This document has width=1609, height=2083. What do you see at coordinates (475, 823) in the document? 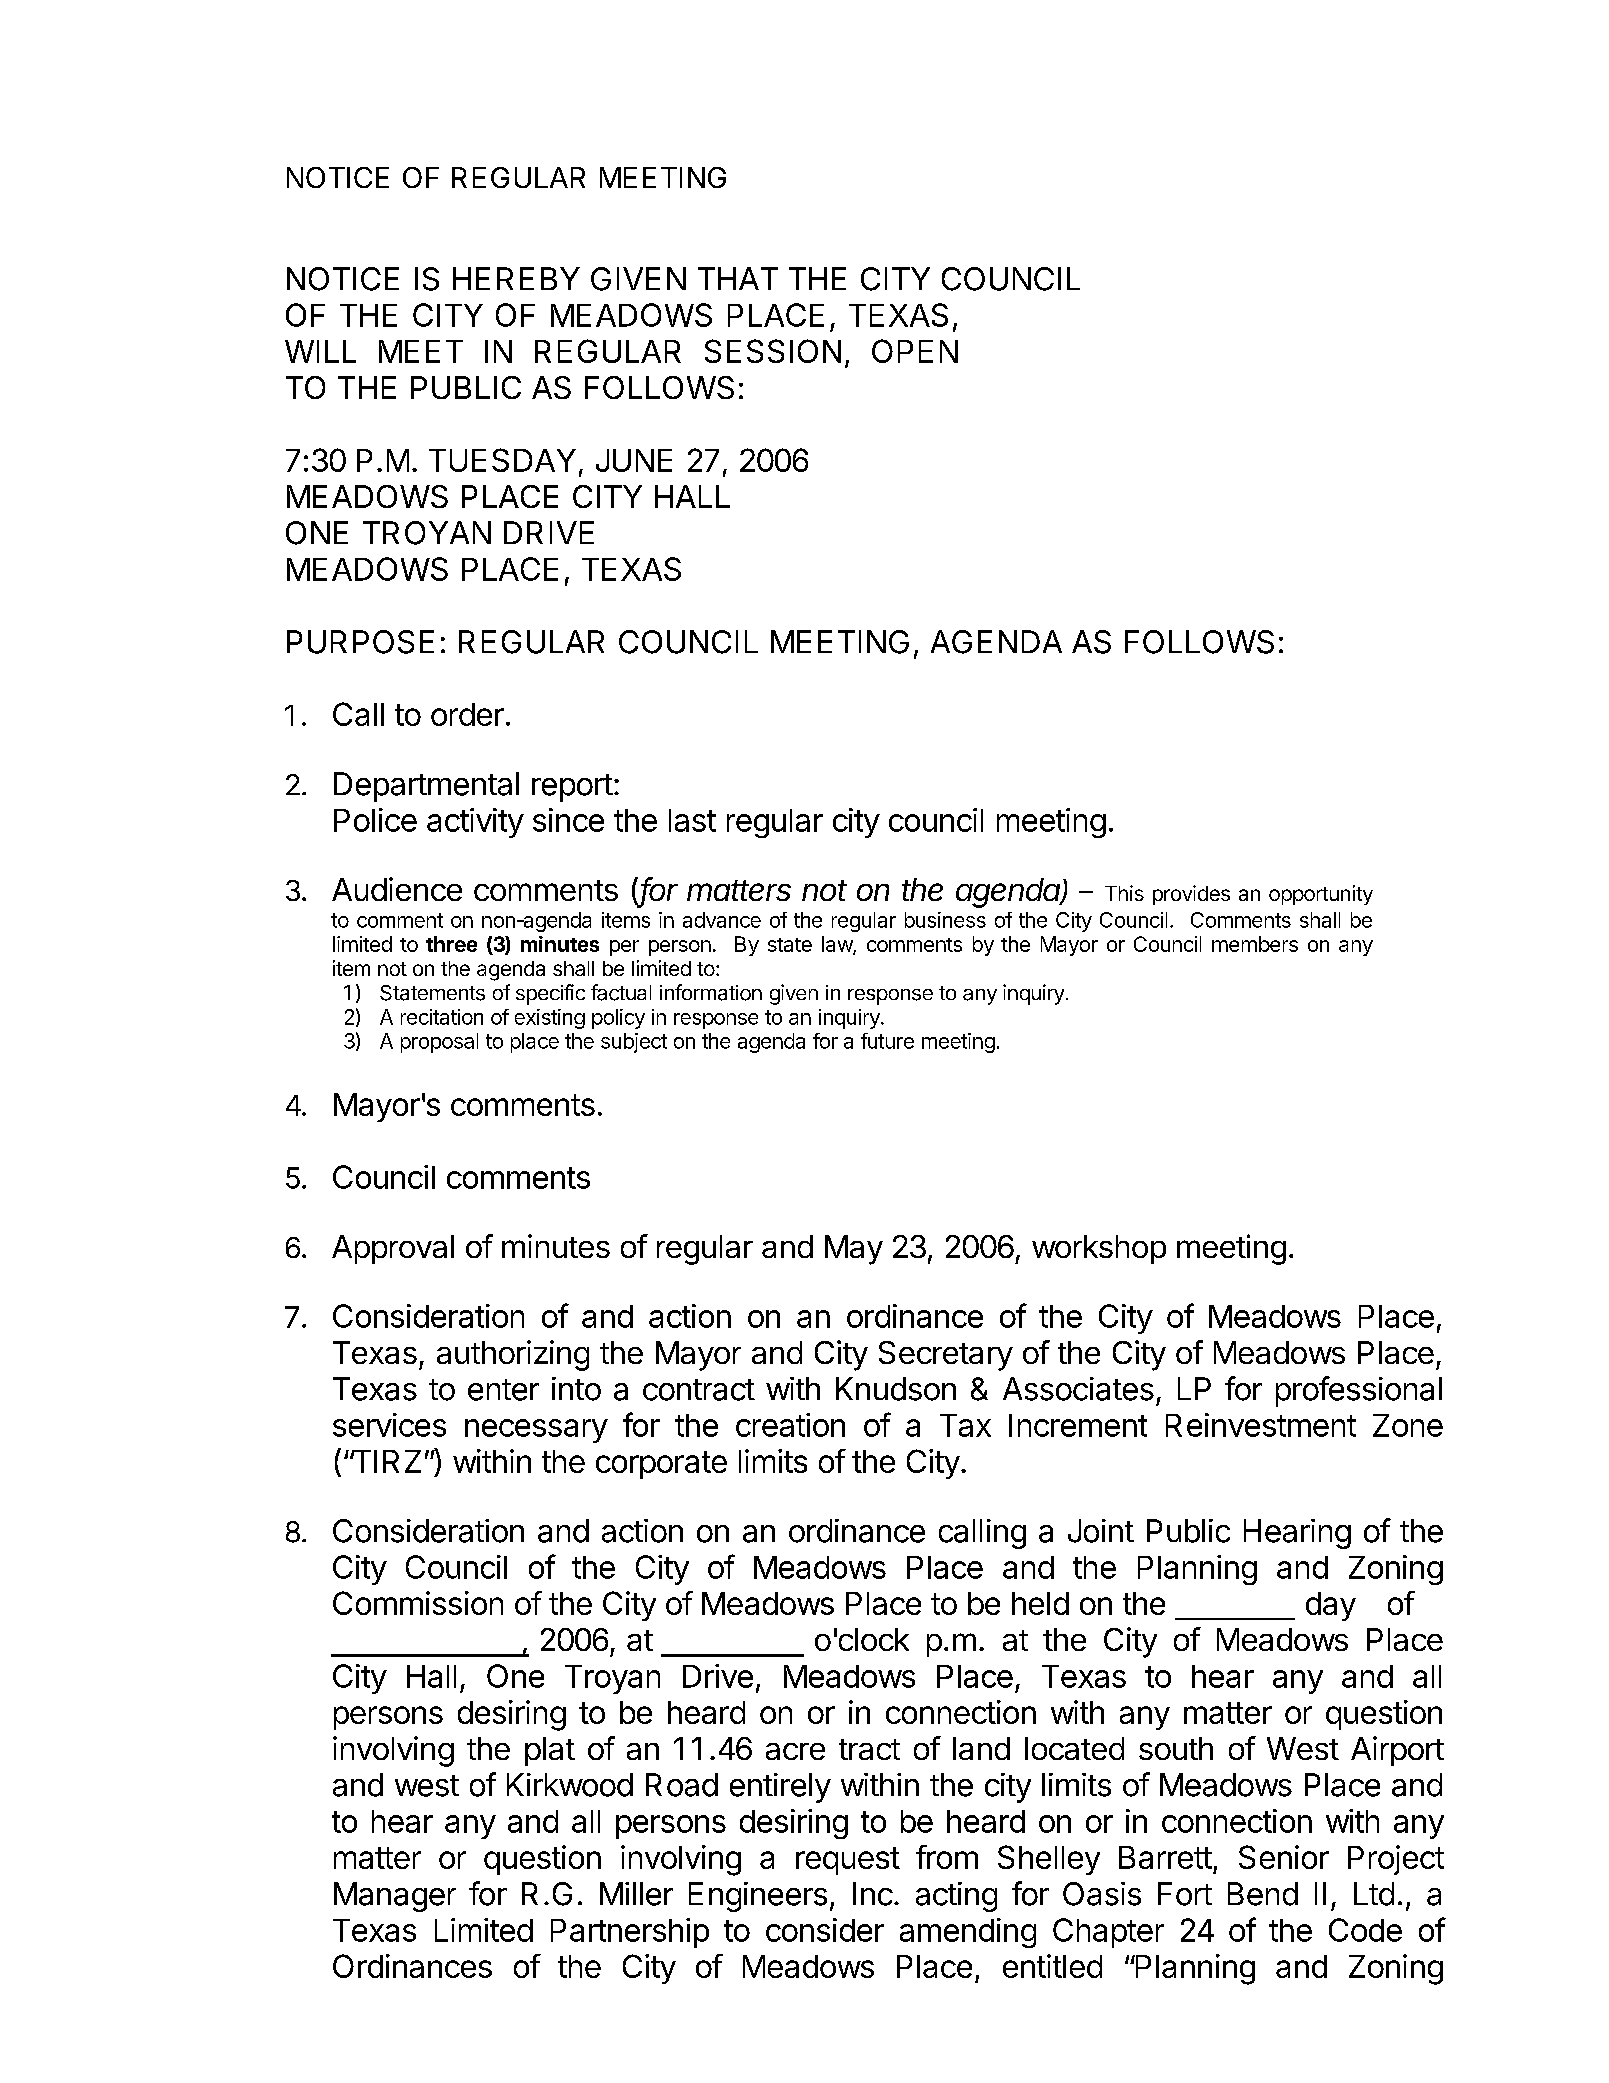
I see `activity` at bounding box center [475, 823].
